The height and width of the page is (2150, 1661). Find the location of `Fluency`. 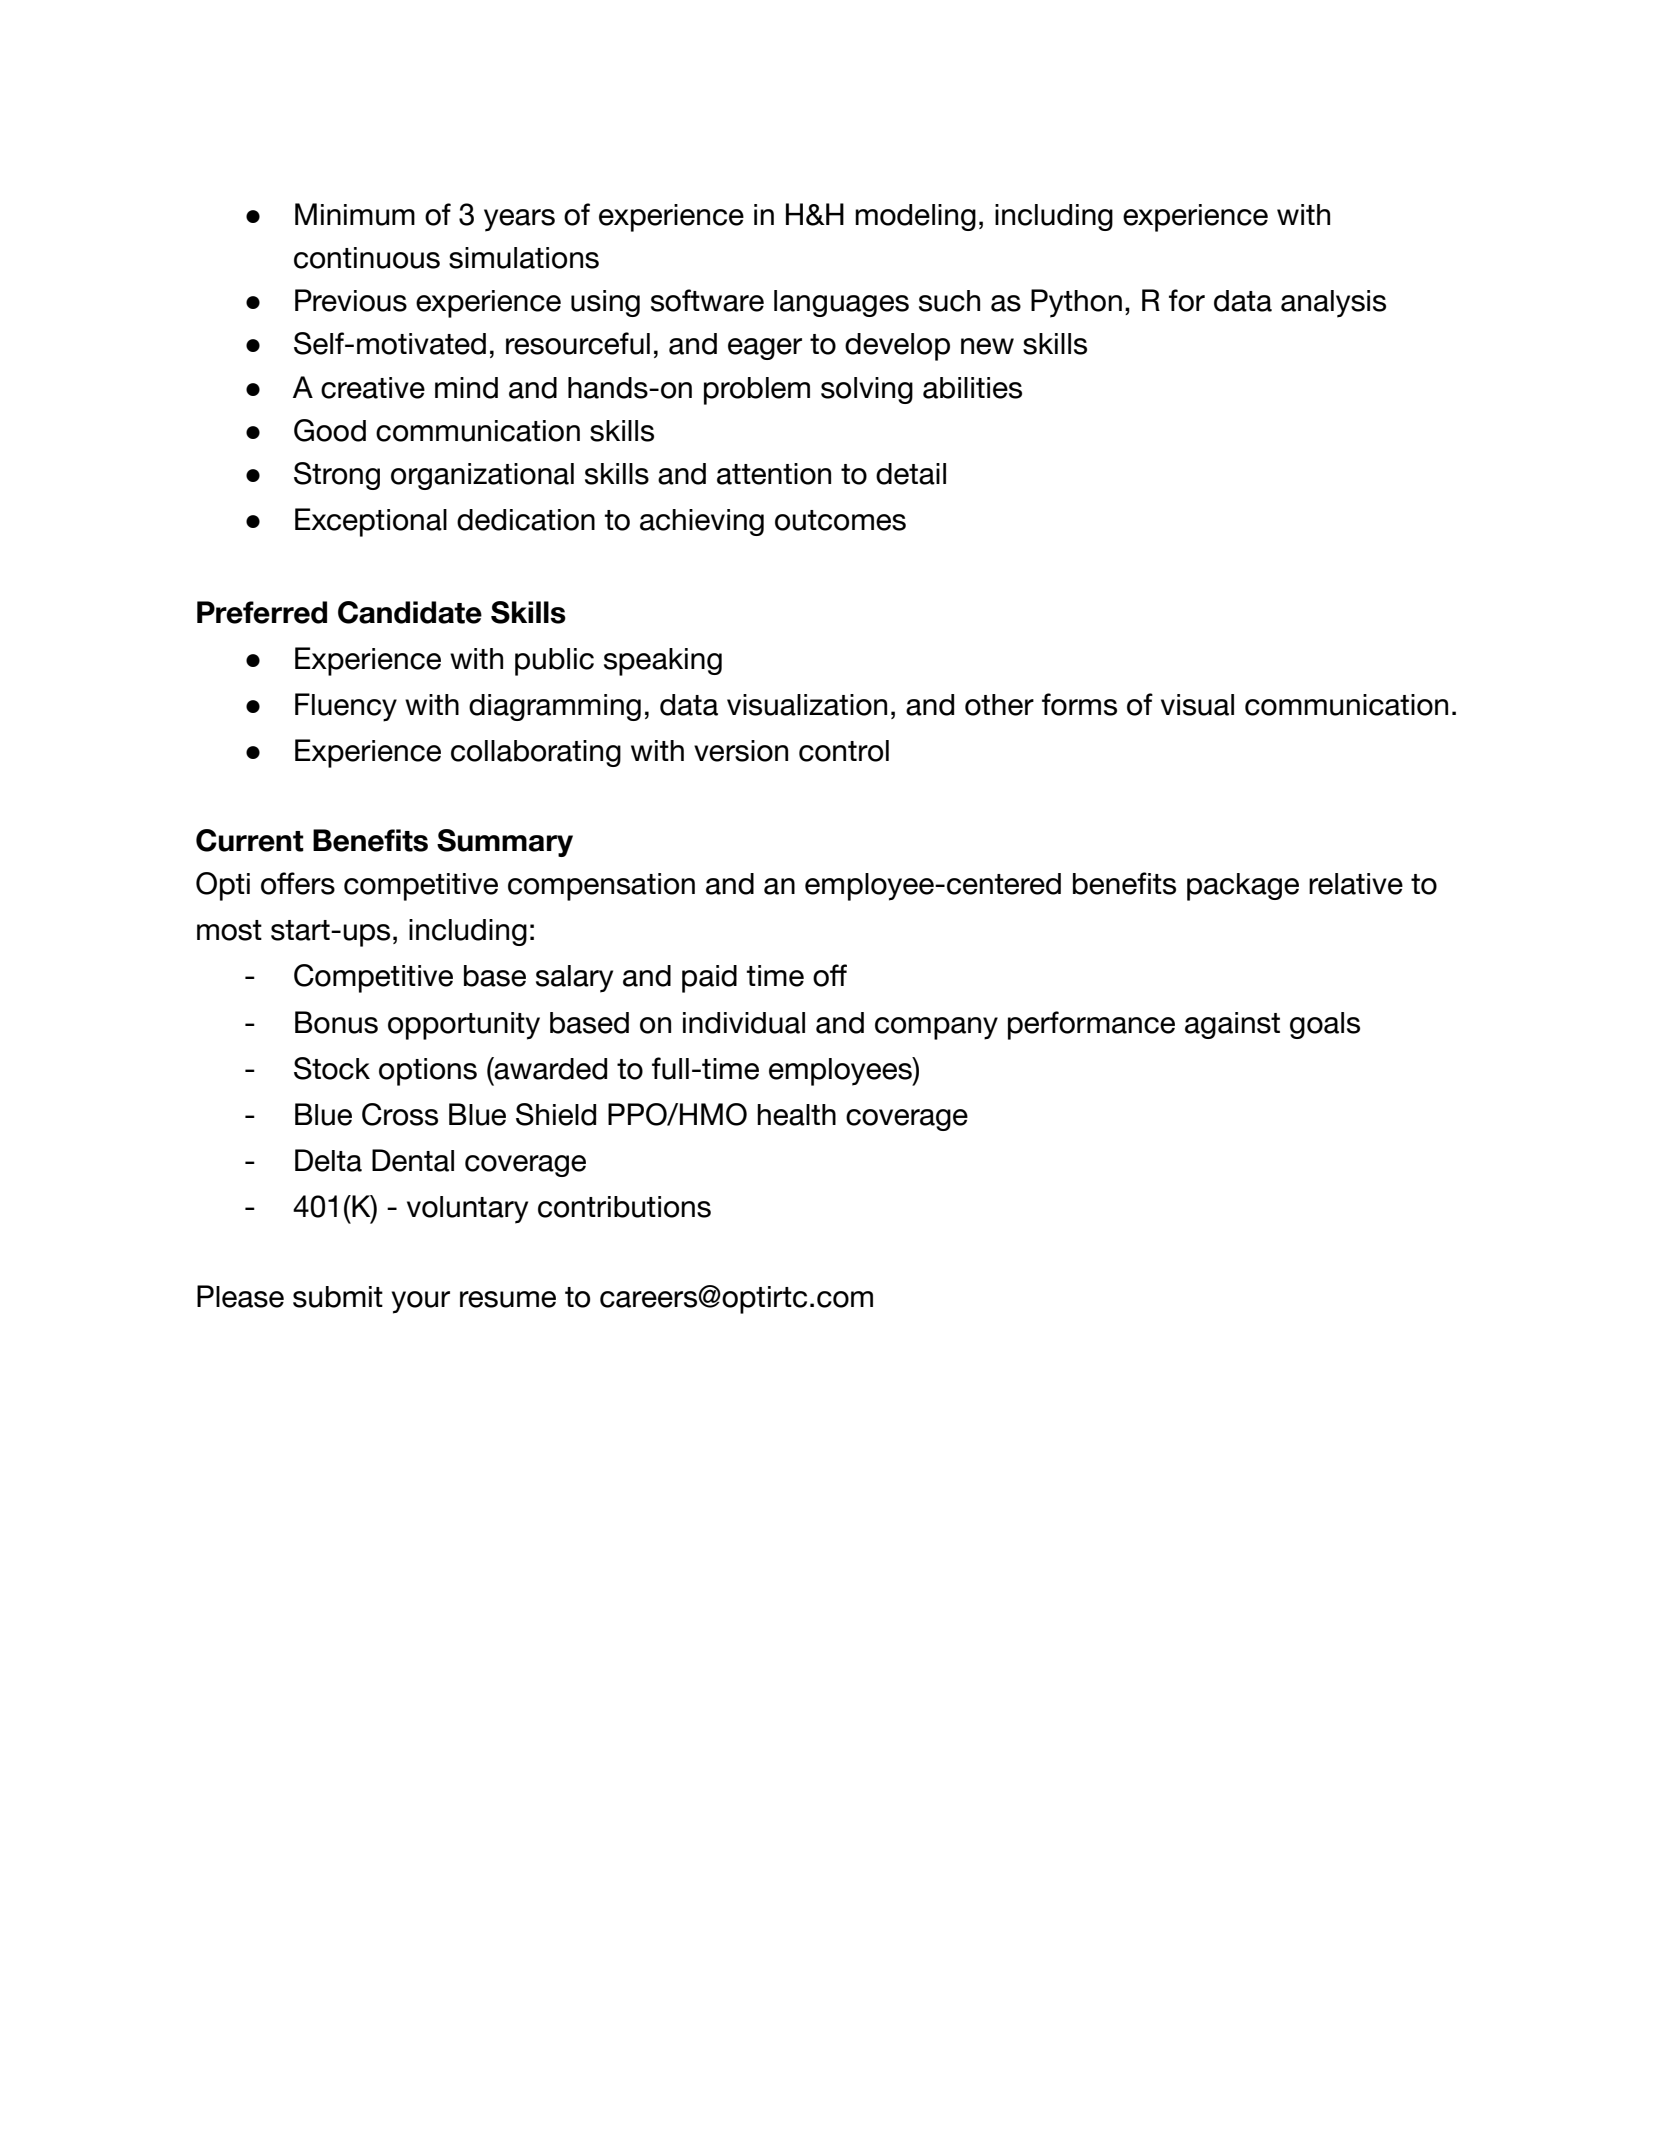

Fluency is located at coordinates (346, 707).
